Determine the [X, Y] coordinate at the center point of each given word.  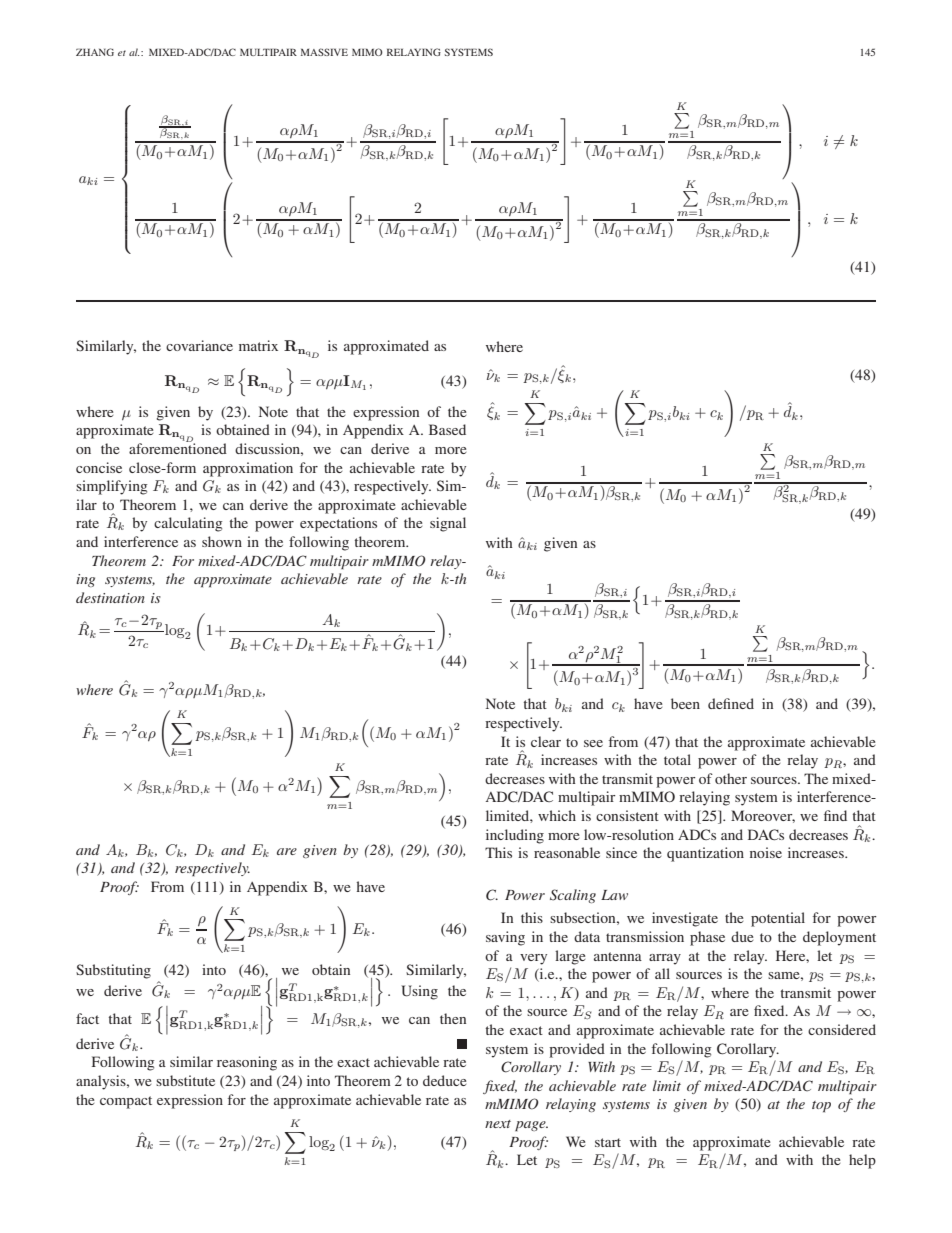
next [498, 1124]
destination [110, 597]
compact [126, 1102]
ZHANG [95, 52]
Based [447, 429]
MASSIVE [324, 52]
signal [448, 524]
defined [731, 703]
